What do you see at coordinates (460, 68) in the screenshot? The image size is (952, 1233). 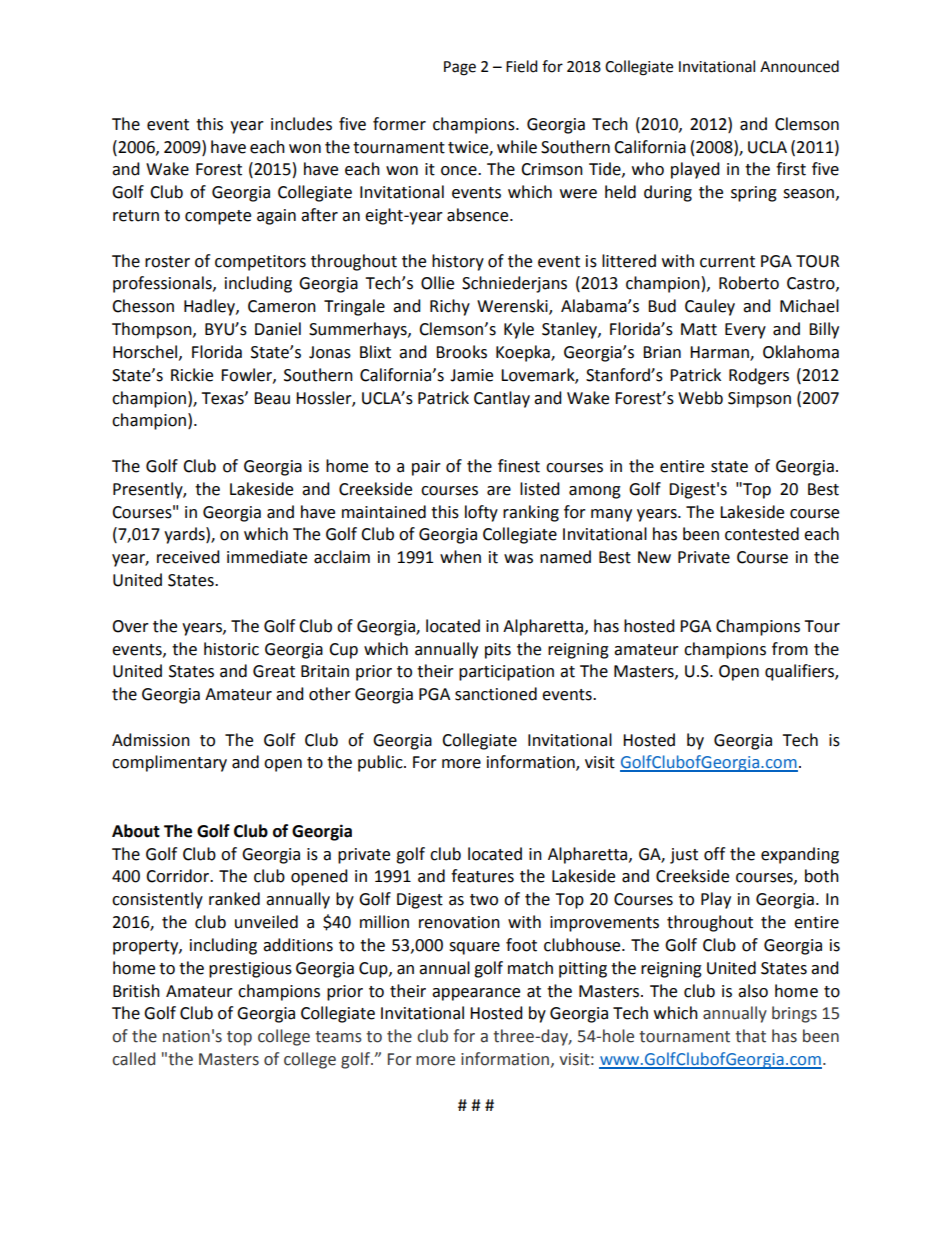 I see `Page` at bounding box center [460, 68].
